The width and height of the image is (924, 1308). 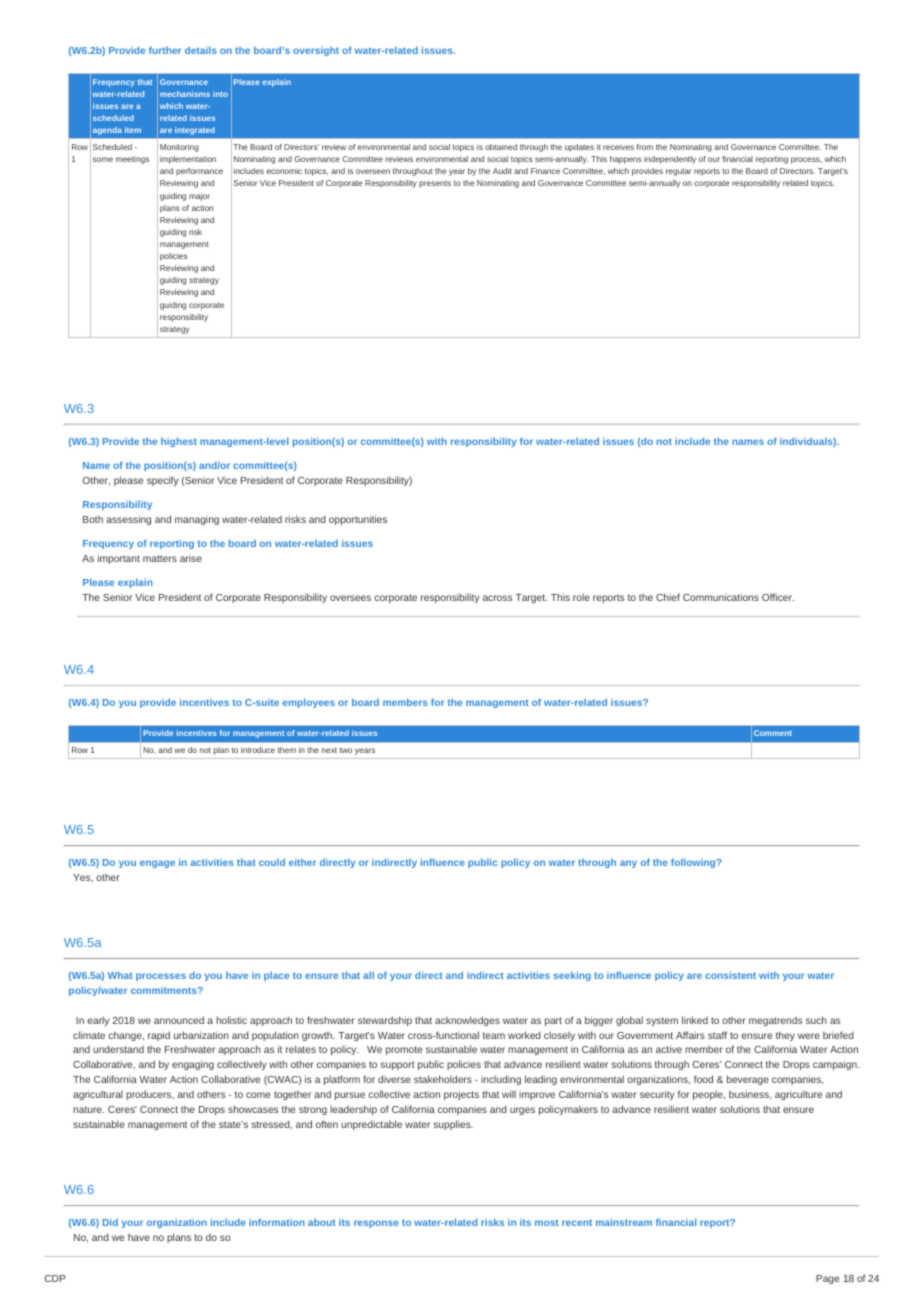 What do you see at coordinates (110, 1222) in the image?
I see `Did` at bounding box center [110, 1222].
